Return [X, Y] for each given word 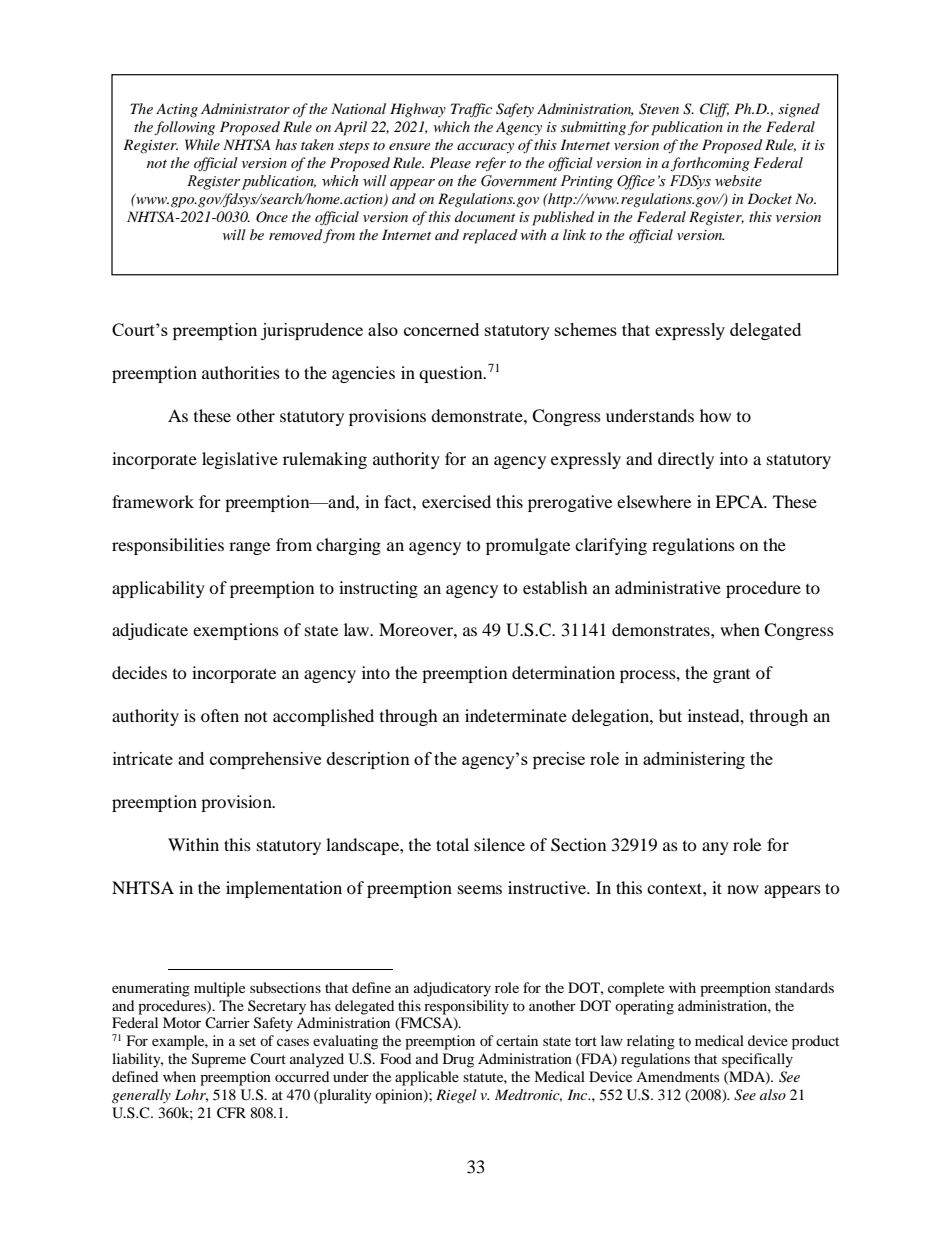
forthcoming [710, 164]
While [202, 144]
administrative [668, 587]
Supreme [219, 1060]
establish [555, 587]
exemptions [236, 631]
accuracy [485, 148]
